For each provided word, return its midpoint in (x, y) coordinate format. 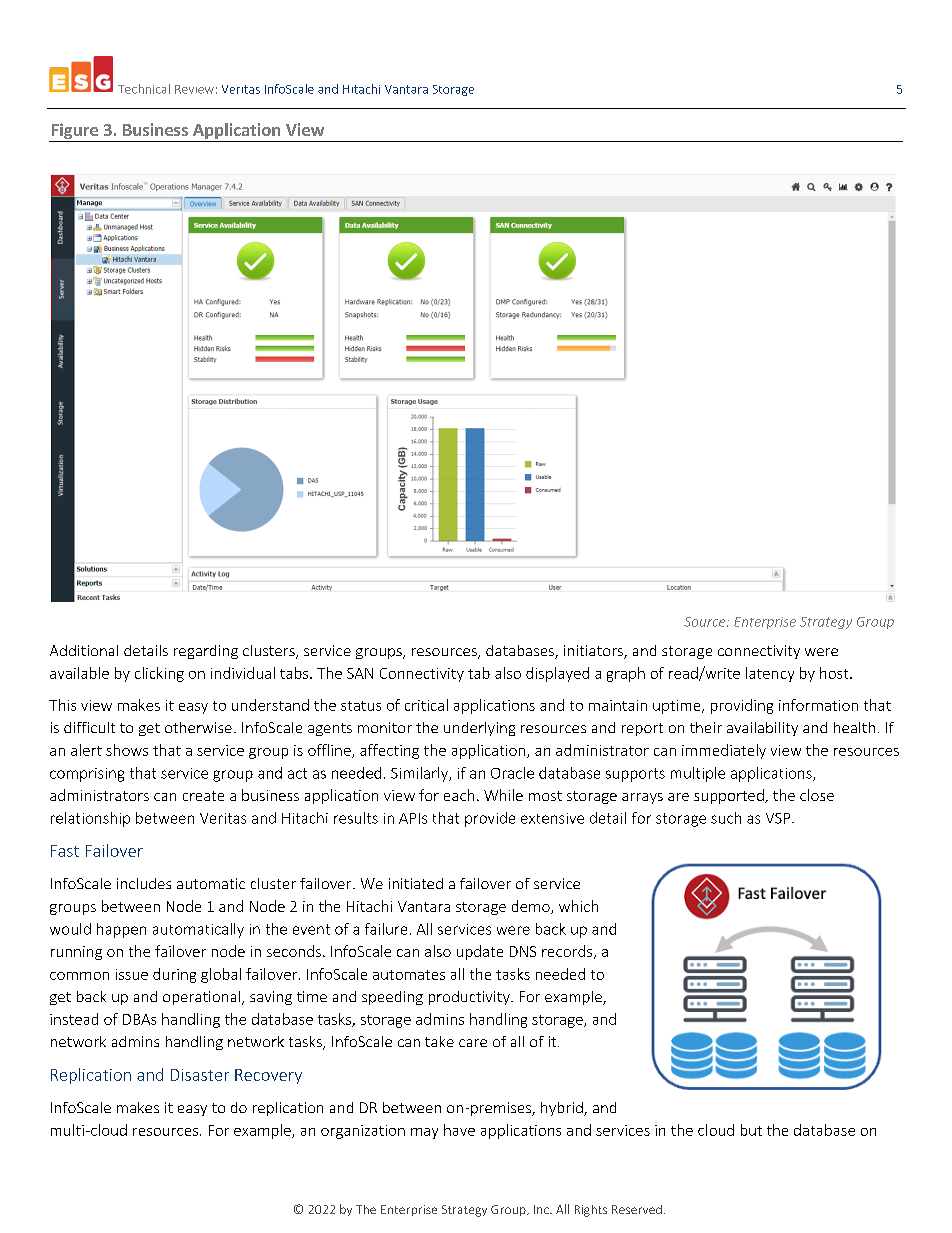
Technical (144, 89)
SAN (360, 673)
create (203, 796)
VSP (779, 818)
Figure (74, 132)
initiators (594, 652)
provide (490, 819)
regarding (206, 652)
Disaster (200, 1075)
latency (770, 674)
